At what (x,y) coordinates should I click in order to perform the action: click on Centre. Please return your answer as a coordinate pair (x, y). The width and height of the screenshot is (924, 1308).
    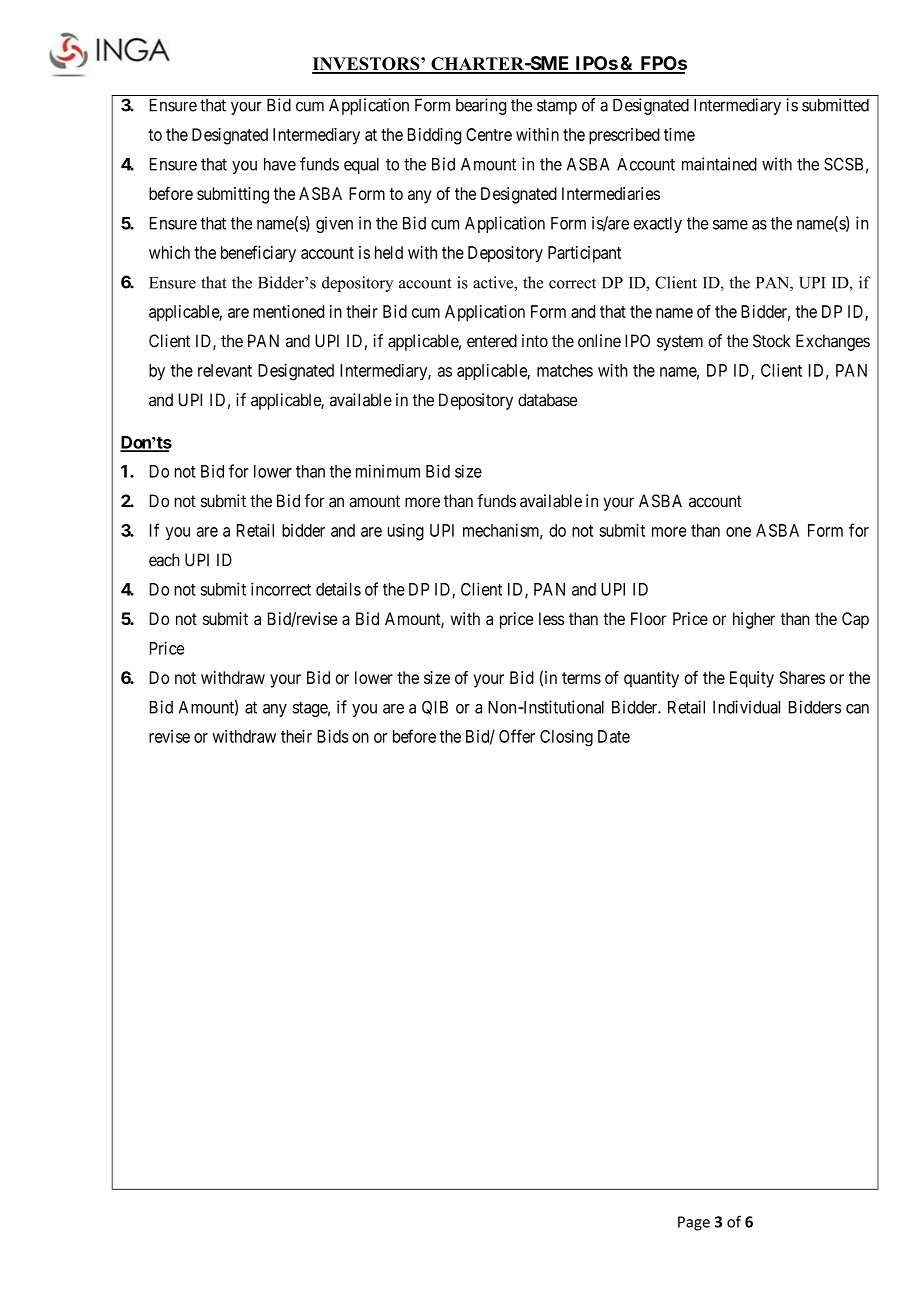
    Looking at the image, I should click on (489, 134).
